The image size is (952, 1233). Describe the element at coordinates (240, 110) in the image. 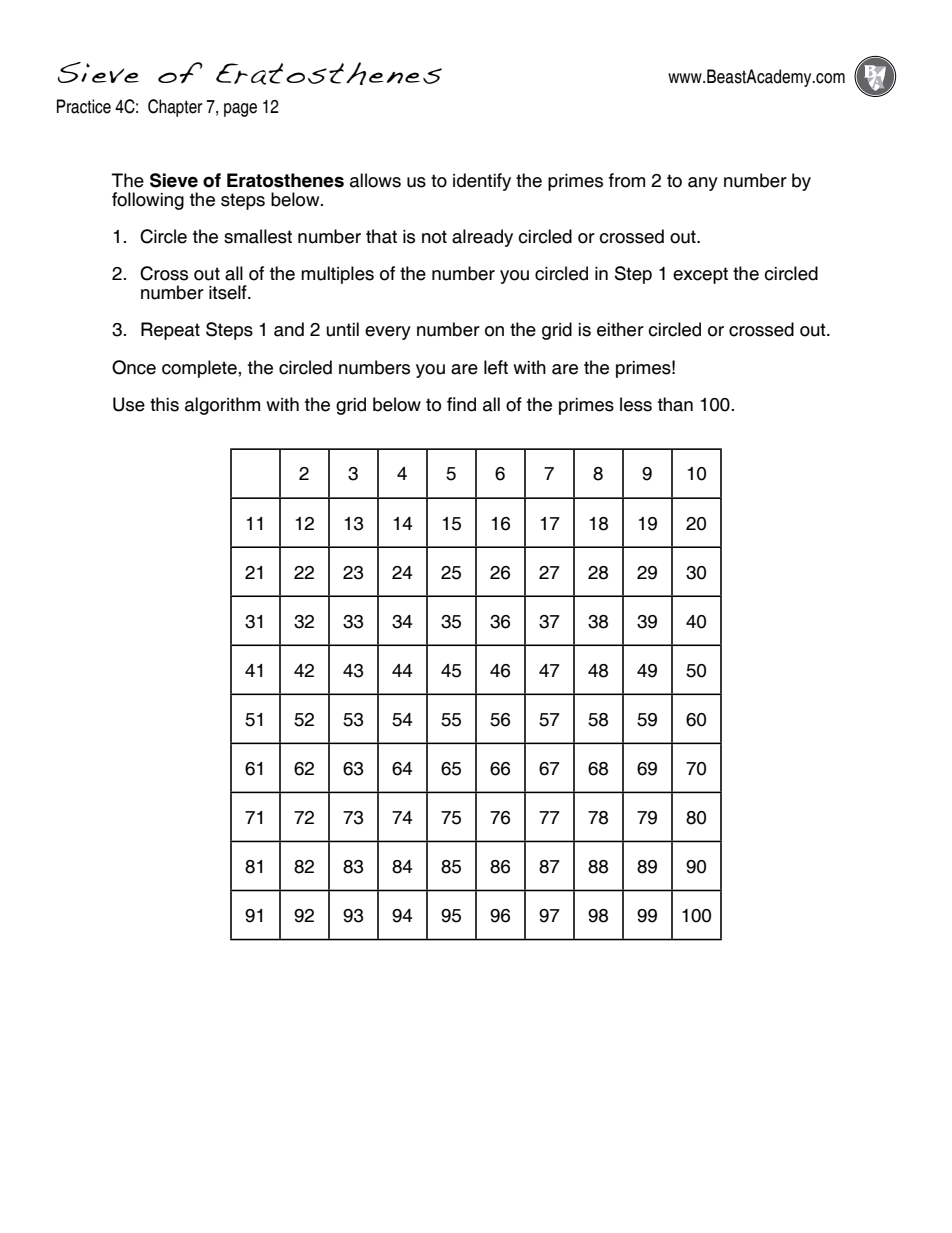

I see `page` at that location.
